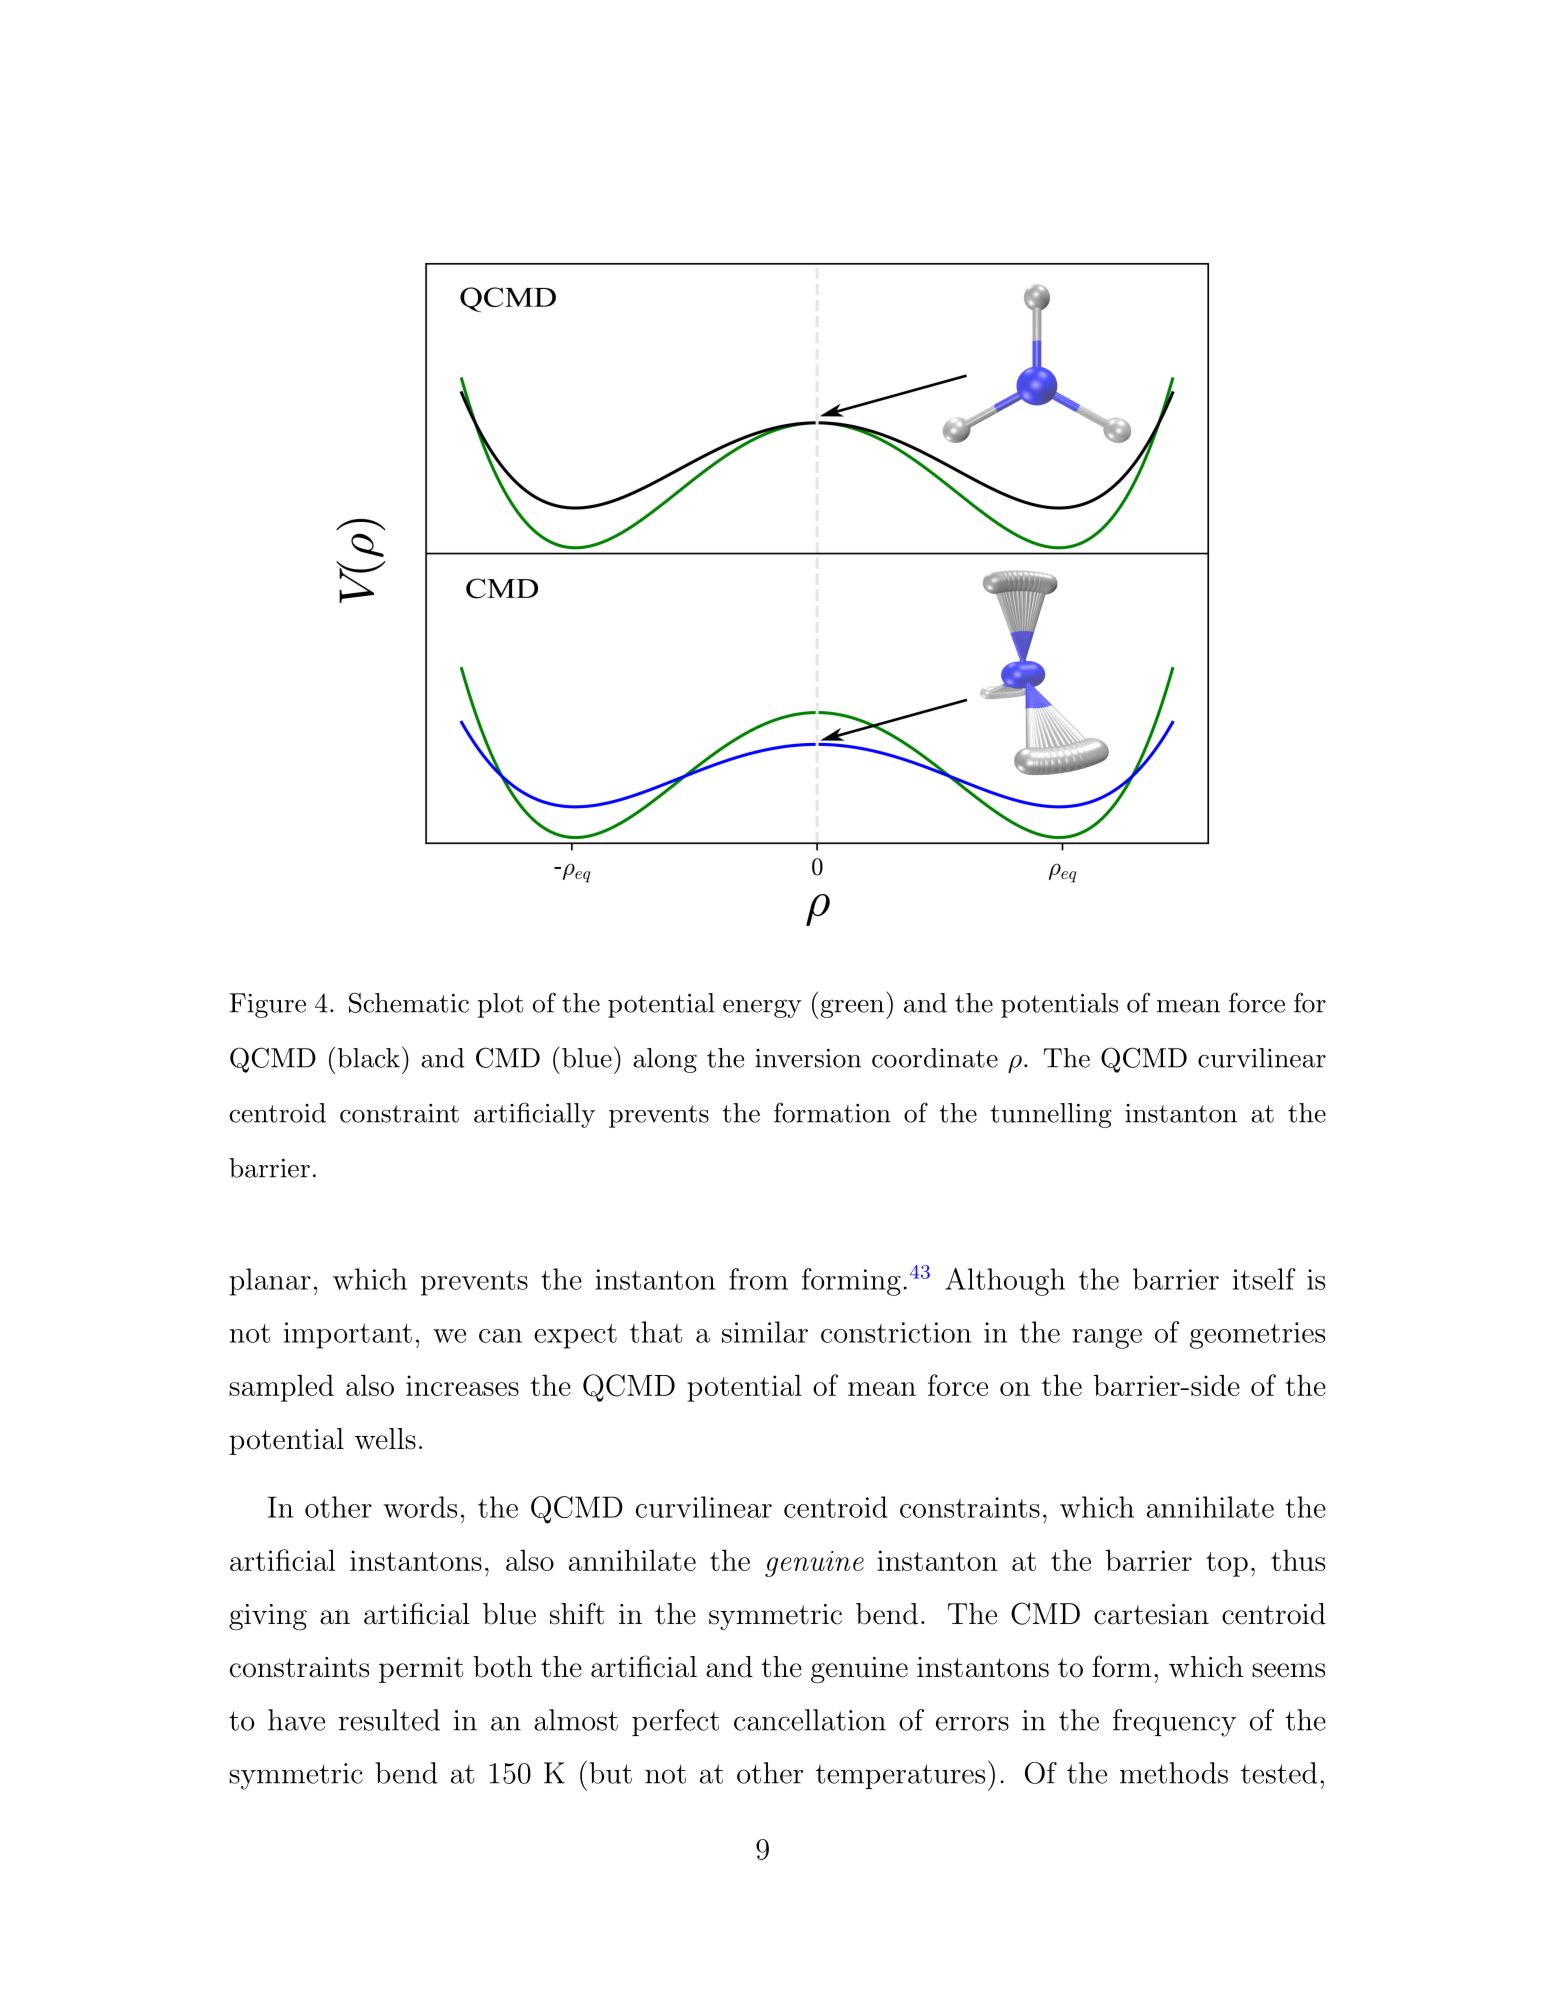 This screenshot has height=2012, width=1555. What do you see at coordinates (765, 1332) in the screenshot?
I see `similar` at bounding box center [765, 1332].
